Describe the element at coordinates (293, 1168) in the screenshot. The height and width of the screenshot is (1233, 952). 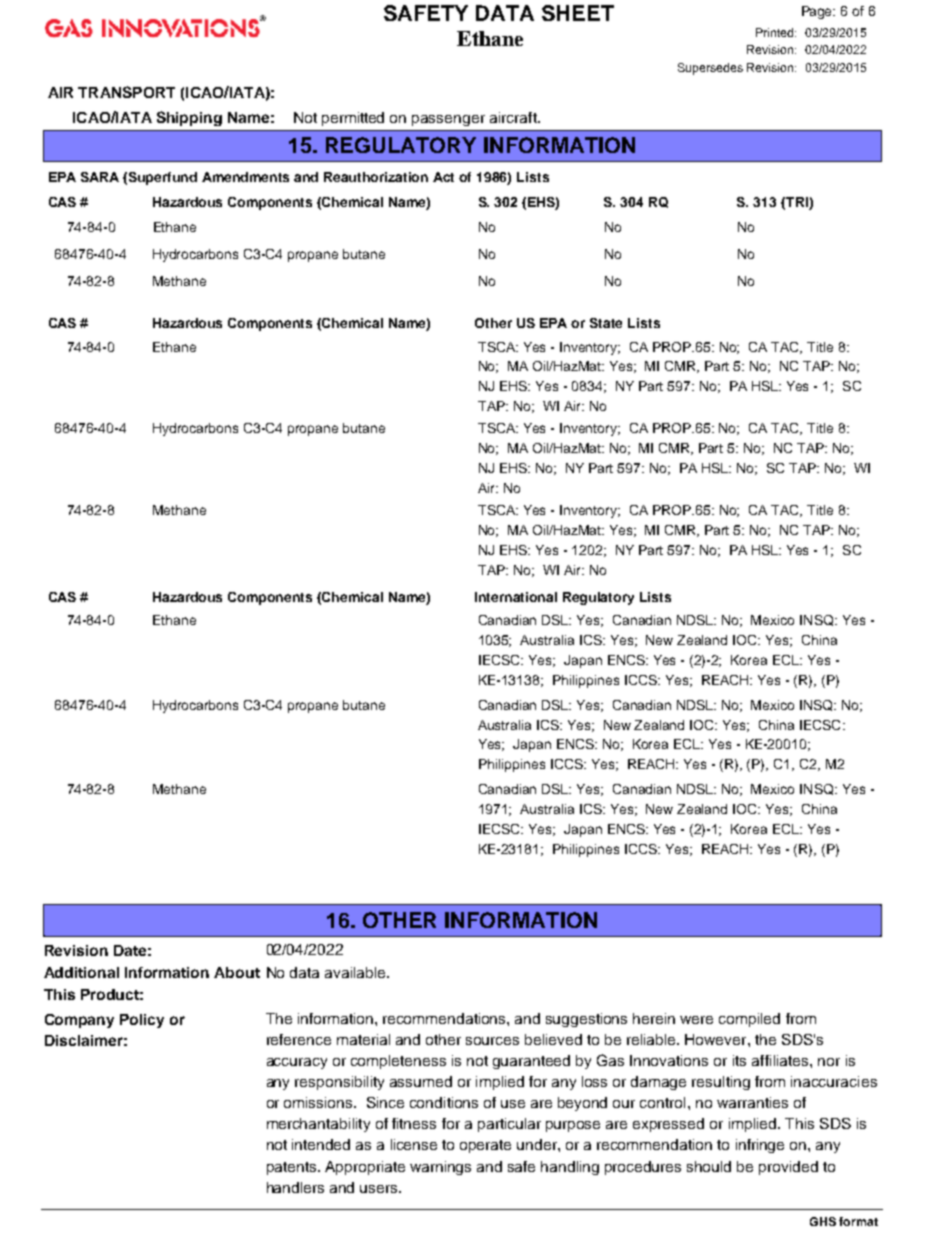
I see `patents` at that location.
